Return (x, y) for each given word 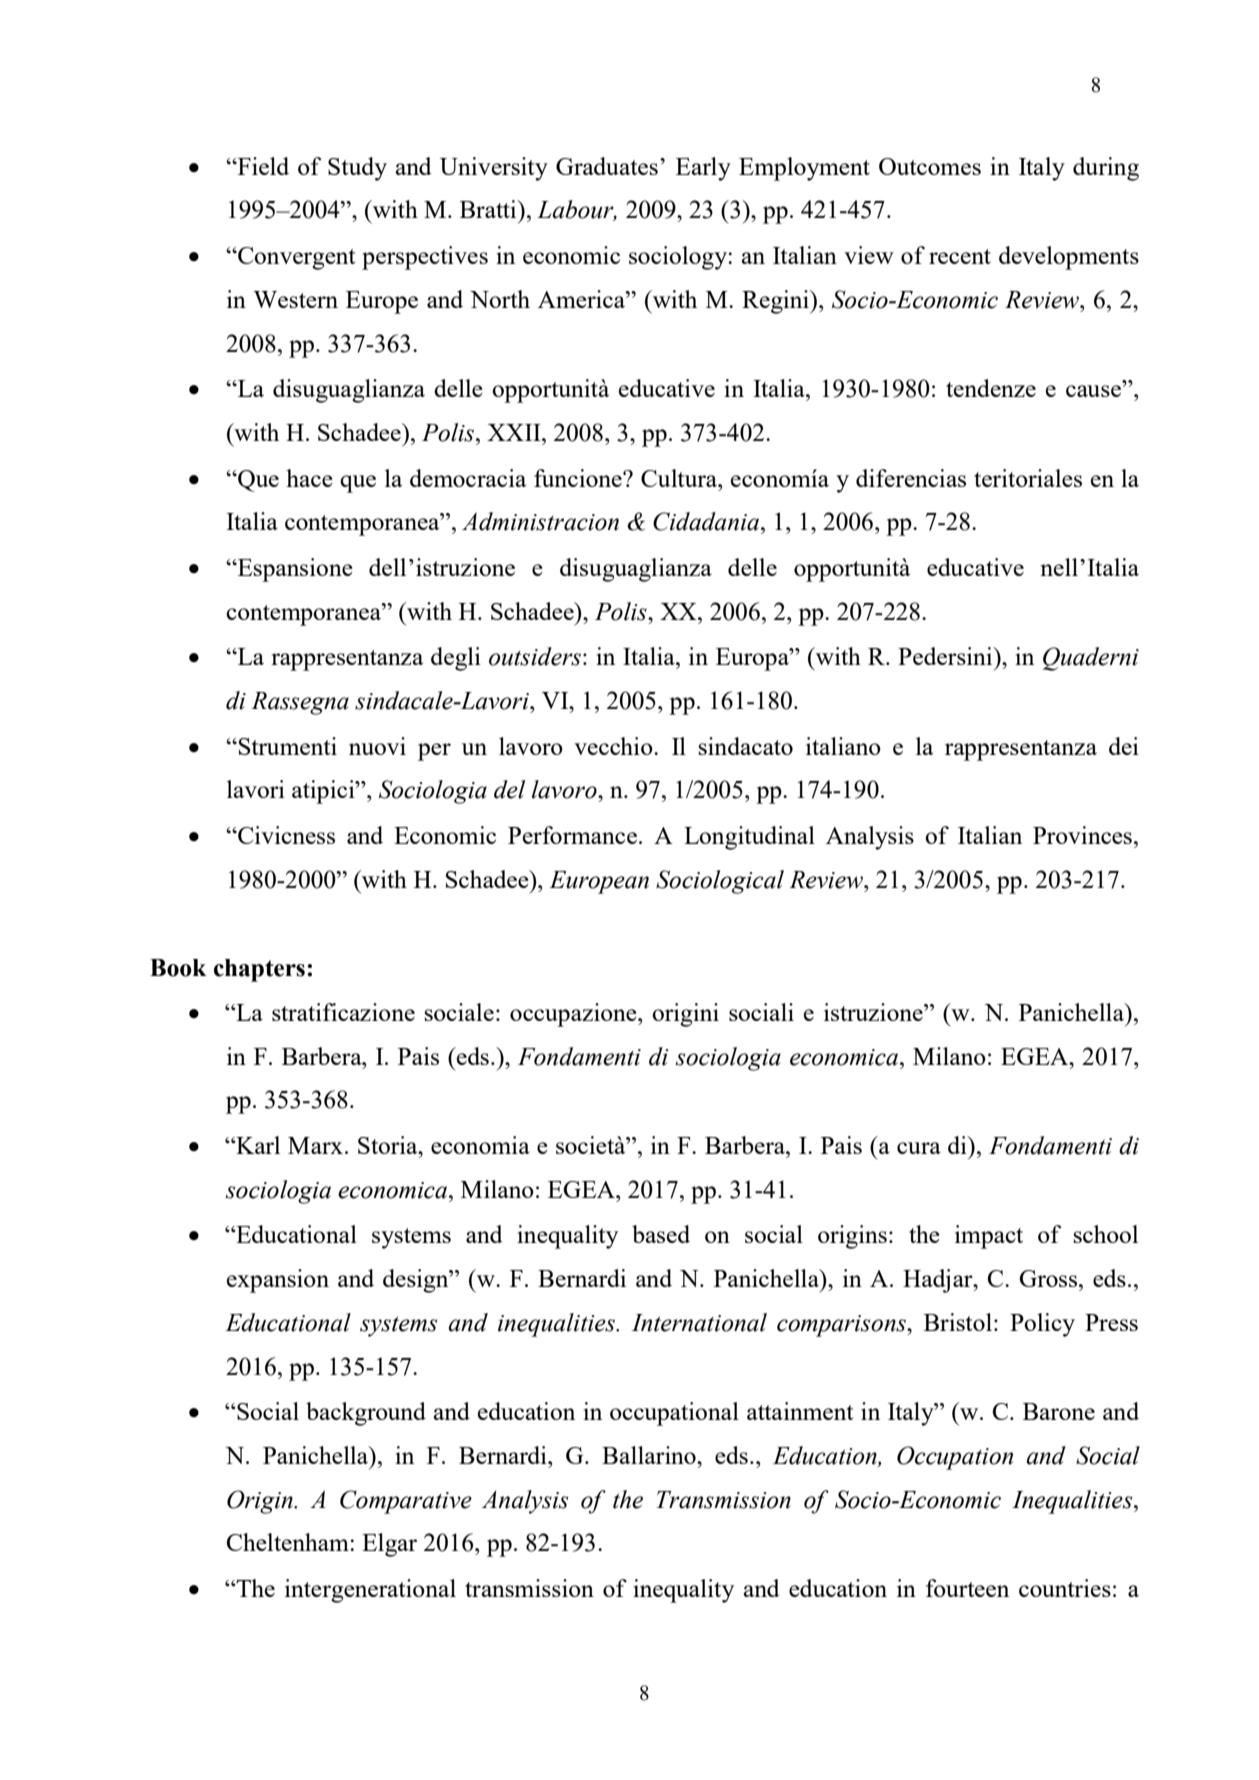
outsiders (535, 656)
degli (456, 659)
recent (960, 256)
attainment (800, 1411)
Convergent (295, 258)
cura (919, 1148)
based (661, 1234)
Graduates (607, 166)
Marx (315, 1145)
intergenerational (370, 1591)
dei (1124, 746)
